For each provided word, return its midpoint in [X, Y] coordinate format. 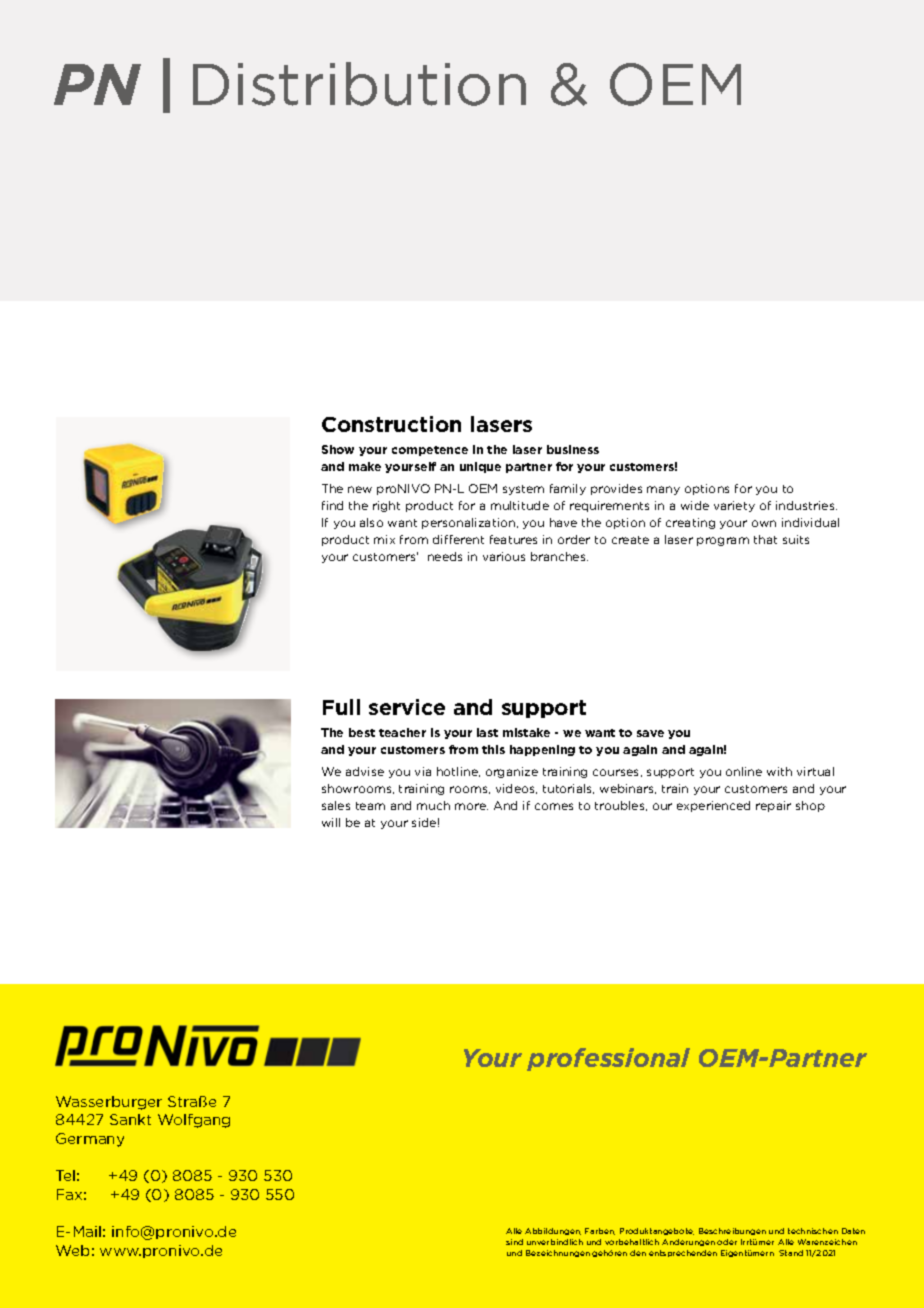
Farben [600, 1231]
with [779, 771]
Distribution [359, 84]
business [573, 449]
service [407, 707]
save [650, 733]
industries [806, 505]
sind [514, 1242]
